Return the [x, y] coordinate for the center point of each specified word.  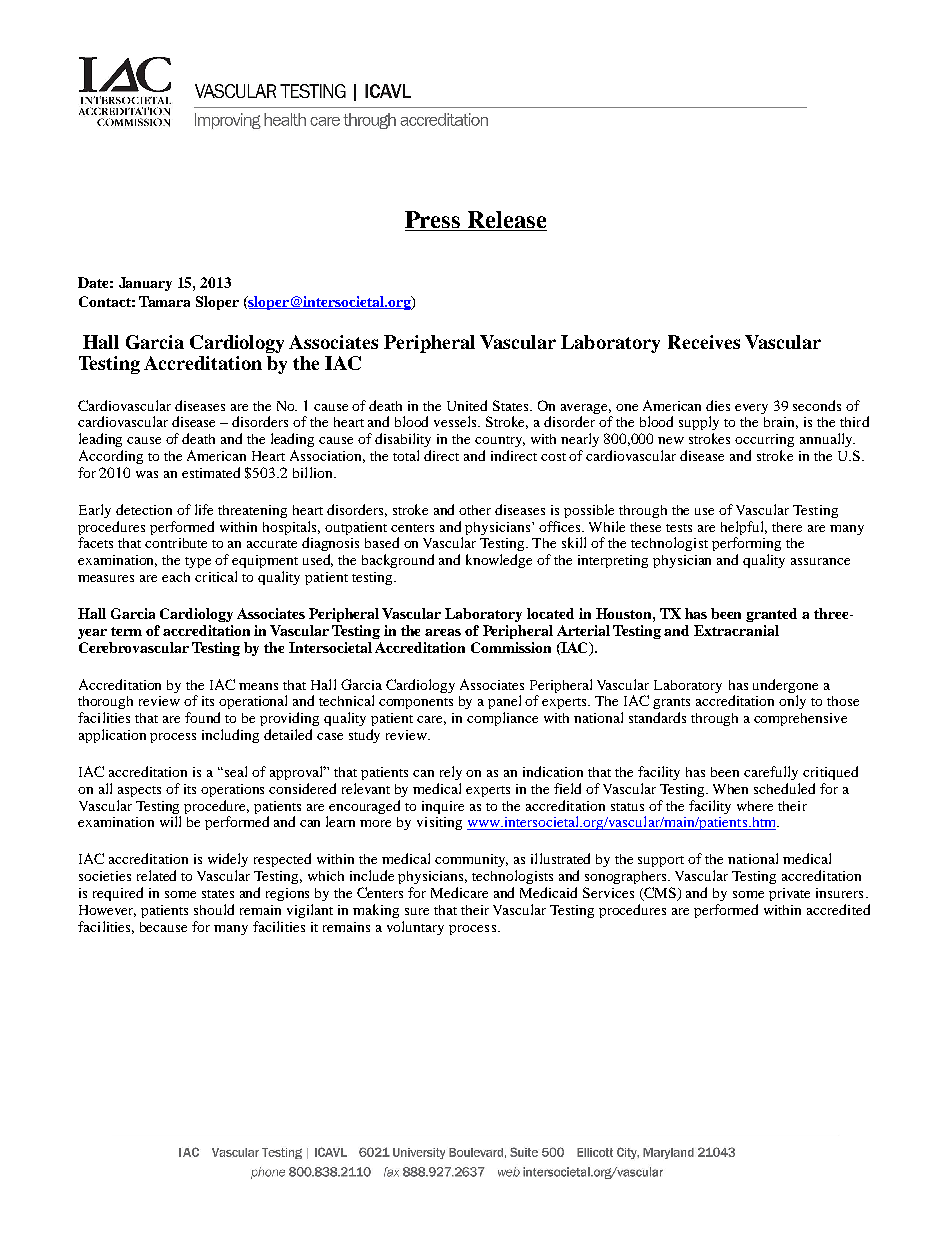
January [145, 284]
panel [504, 702]
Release [506, 221]
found [202, 717]
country [500, 441]
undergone [785, 686]
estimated [211, 472]
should [214, 909]
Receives [704, 342]
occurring [764, 440]
